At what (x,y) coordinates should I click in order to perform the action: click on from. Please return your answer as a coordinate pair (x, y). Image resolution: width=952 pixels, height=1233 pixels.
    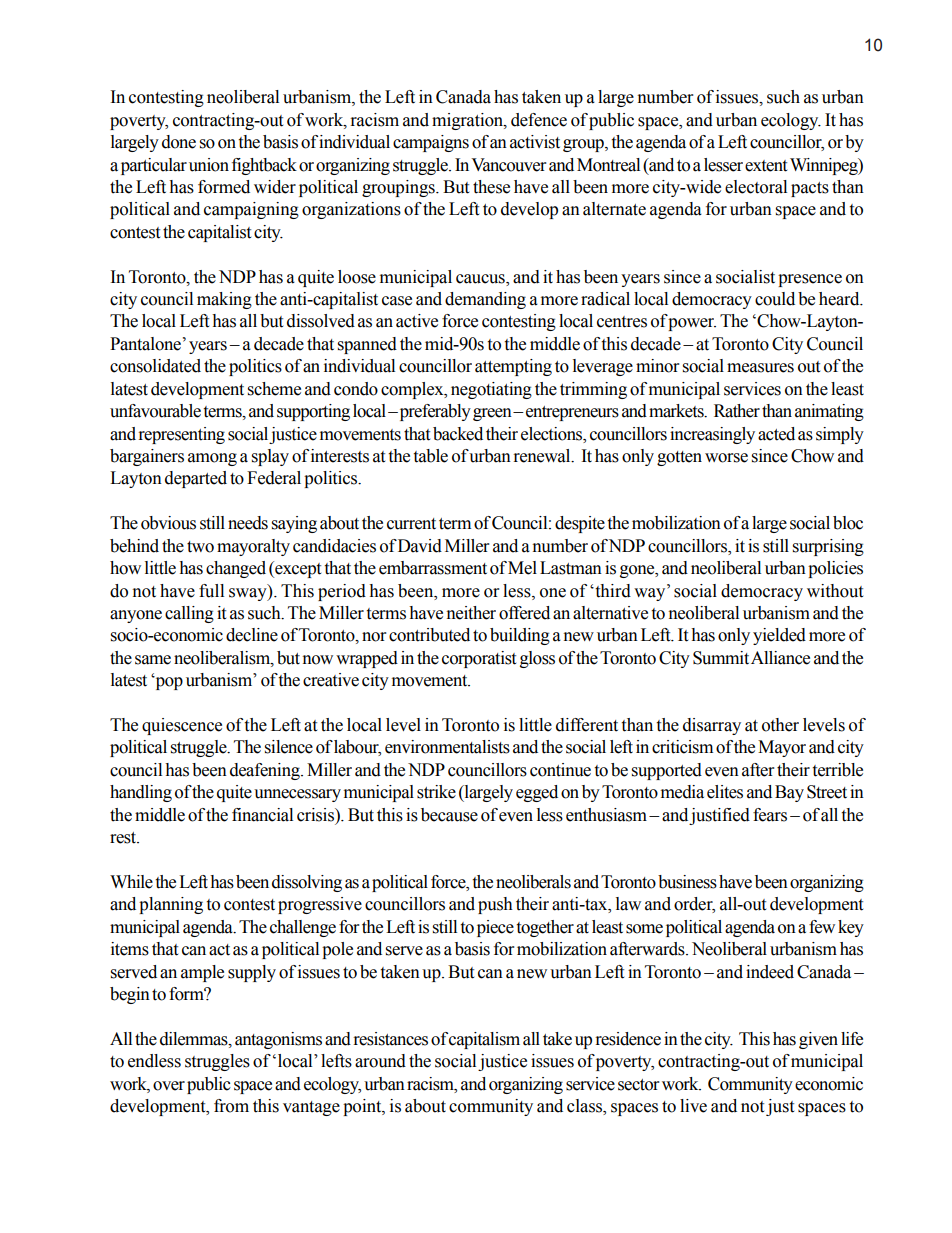
    Looking at the image, I should click on (231, 1106).
